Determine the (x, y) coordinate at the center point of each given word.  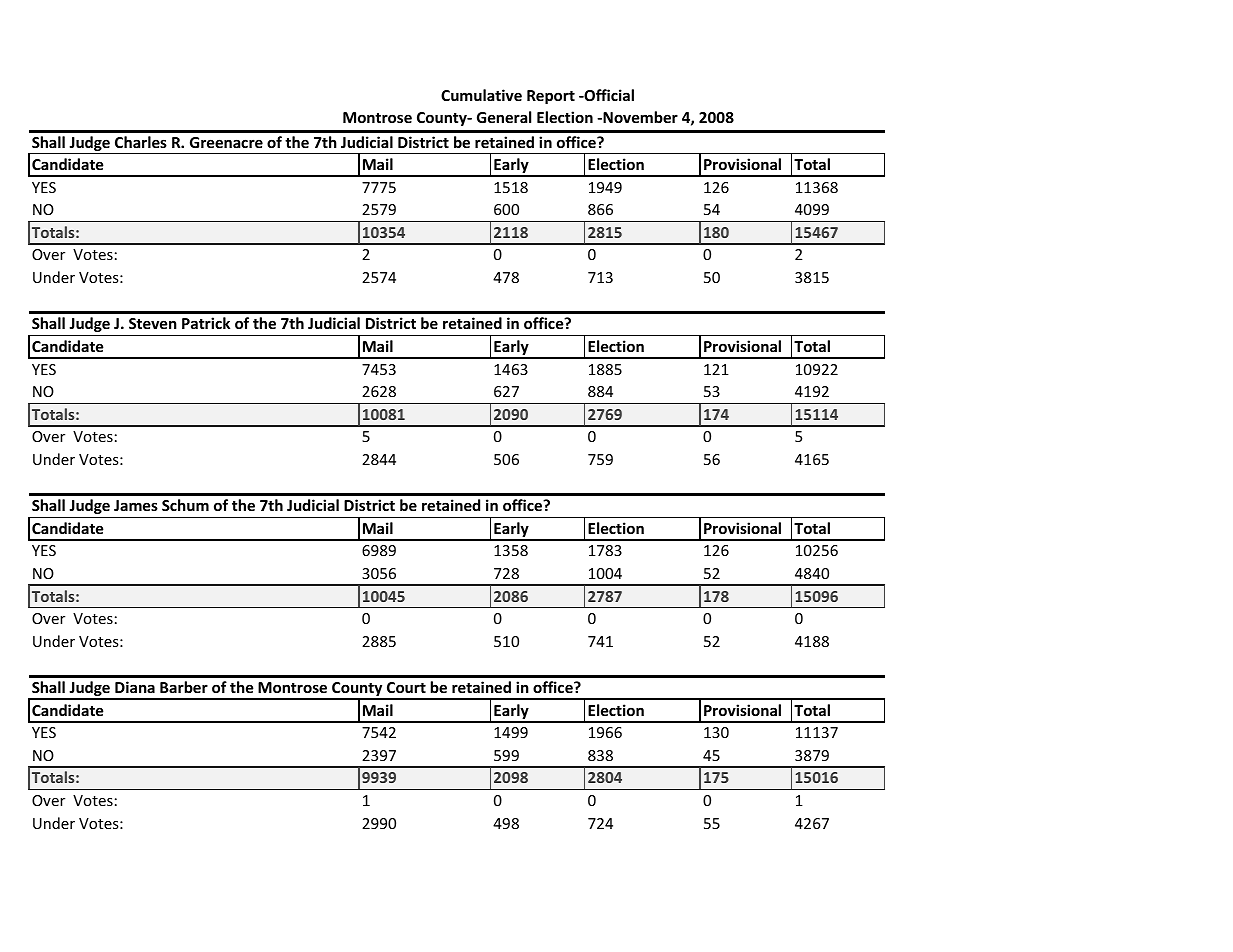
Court (406, 687)
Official (608, 95)
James (136, 505)
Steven (153, 323)
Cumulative (481, 95)
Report (551, 97)
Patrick (206, 323)
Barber (184, 687)
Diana (135, 687)
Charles (141, 142)
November (639, 117)
